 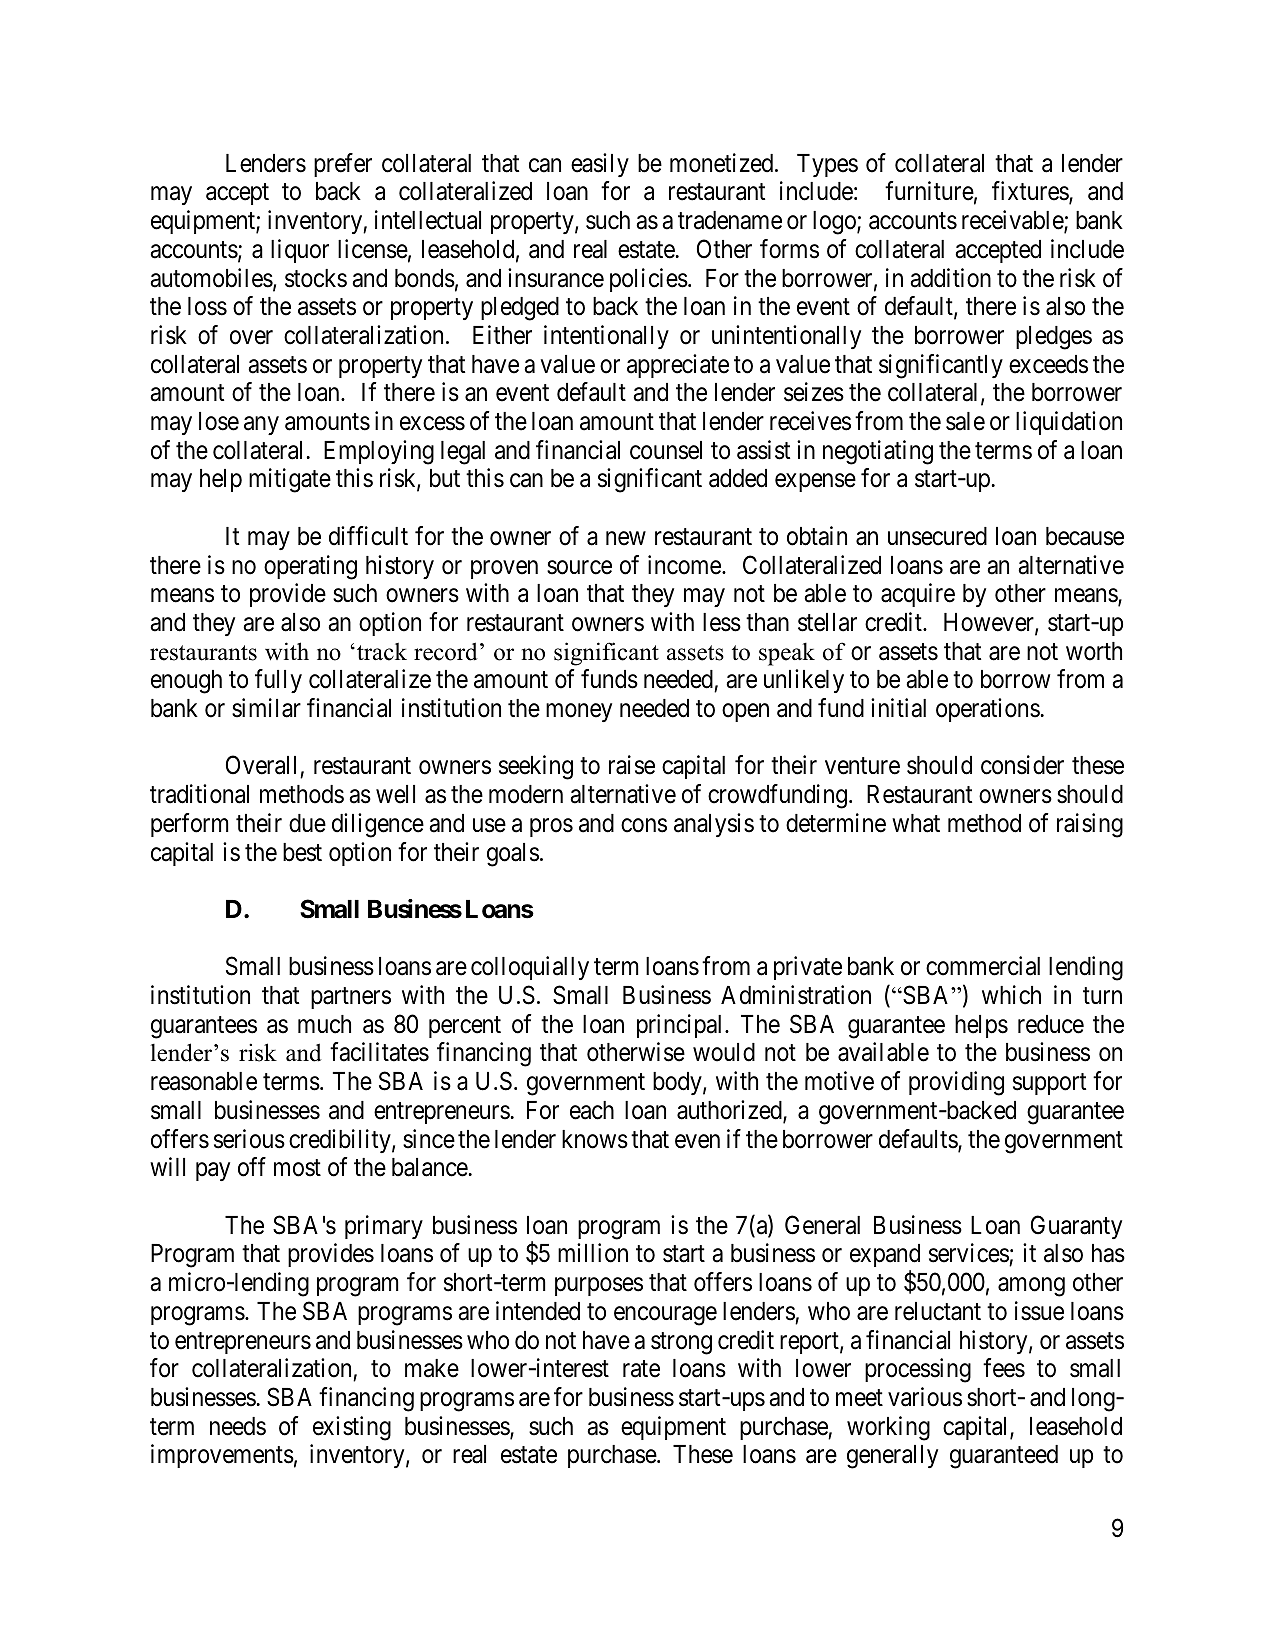 What do you see at coordinates (300, 251) in the image?
I see `liquor` at bounding box center [300, 251].
